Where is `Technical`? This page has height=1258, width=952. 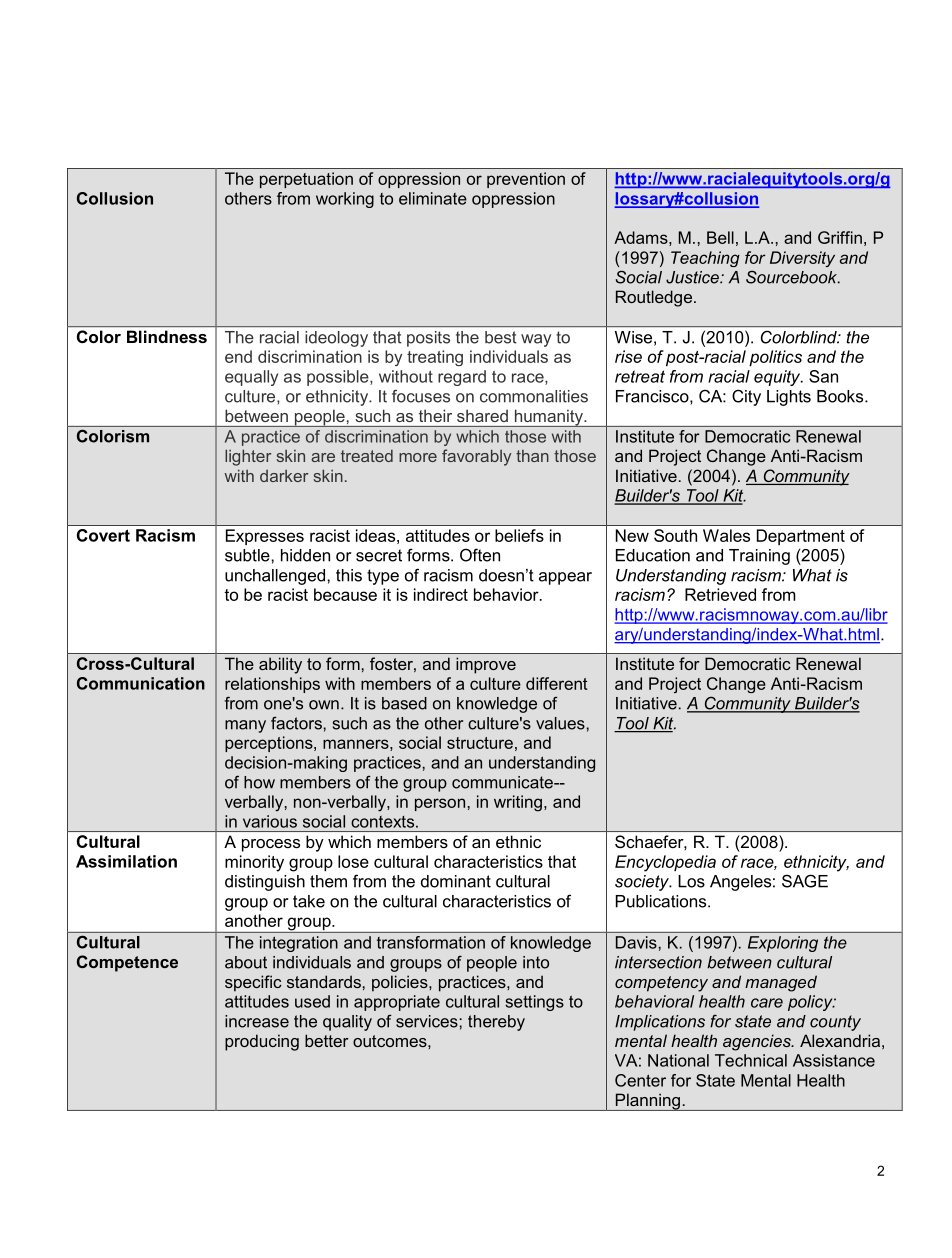
Technical is located at coordinates (751, 1060).
